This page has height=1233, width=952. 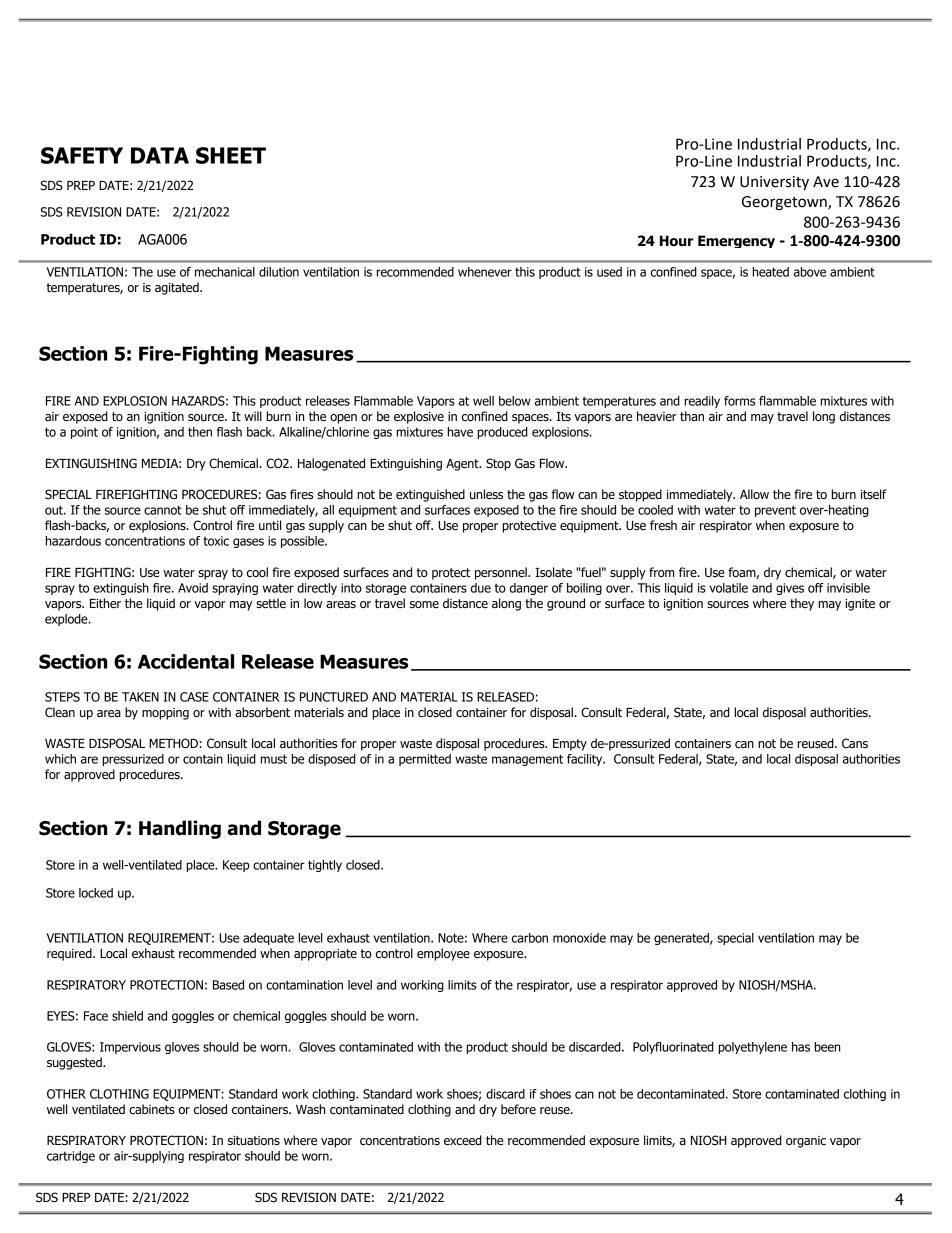 I want to click on University, so click(x=774, y=183).
